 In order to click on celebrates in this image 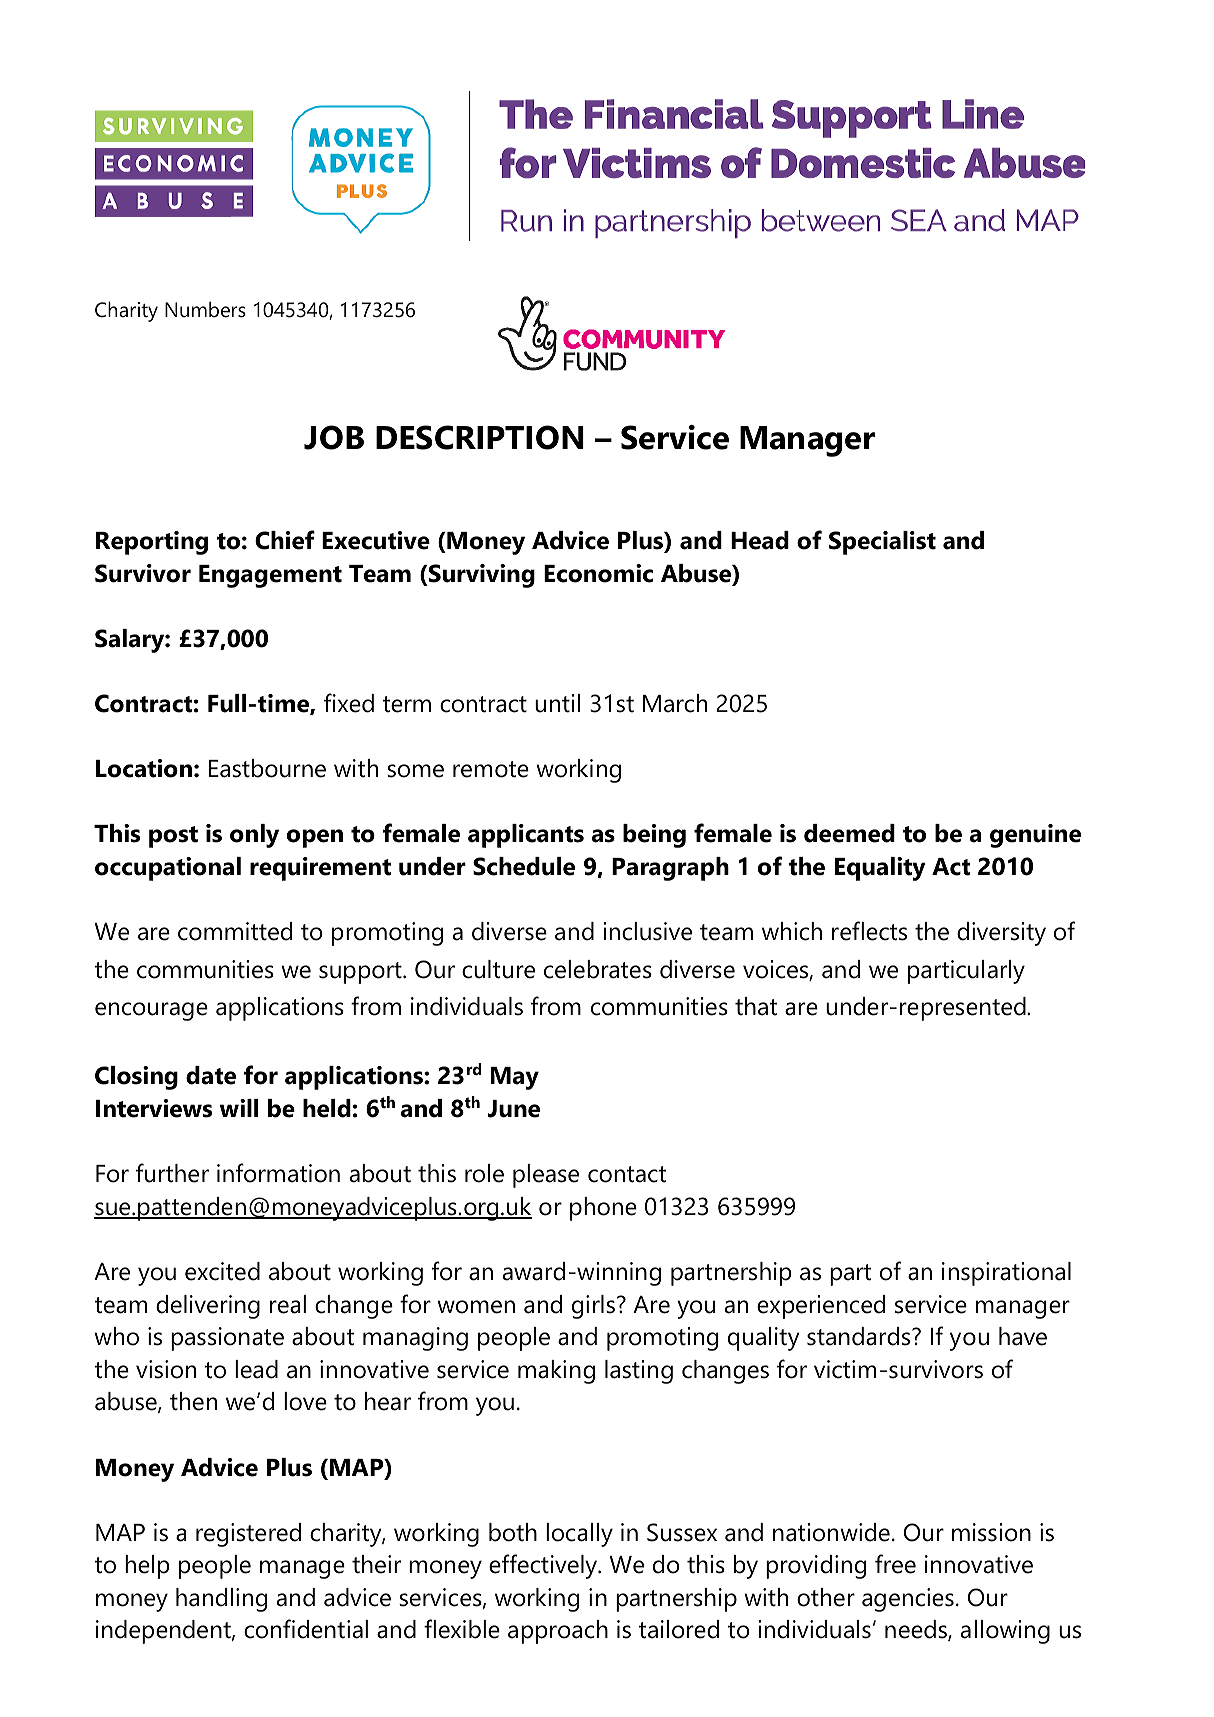, I will do `click(598, 969)`.
